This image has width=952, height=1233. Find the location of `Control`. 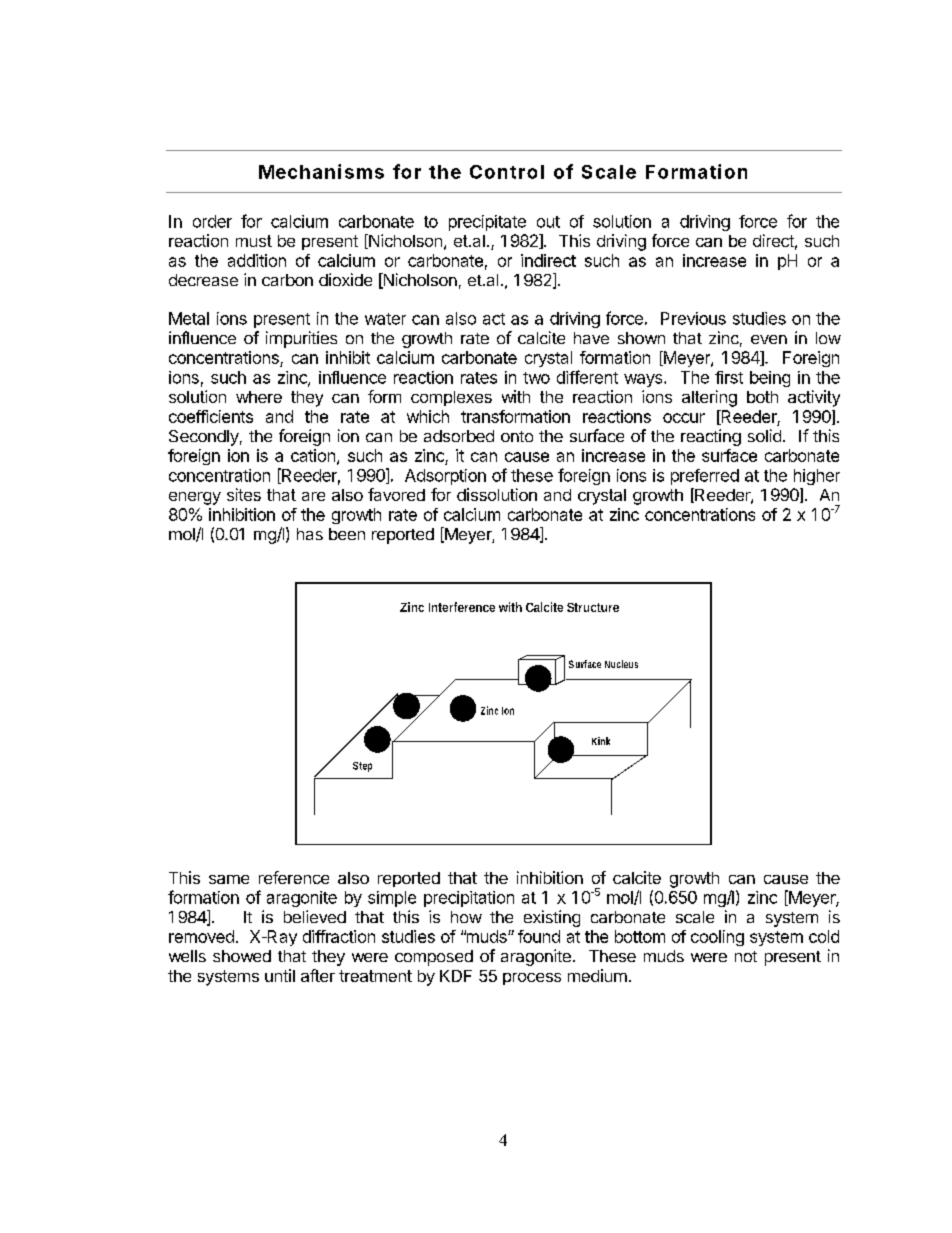

Control is located at coordinates (507, 172).
